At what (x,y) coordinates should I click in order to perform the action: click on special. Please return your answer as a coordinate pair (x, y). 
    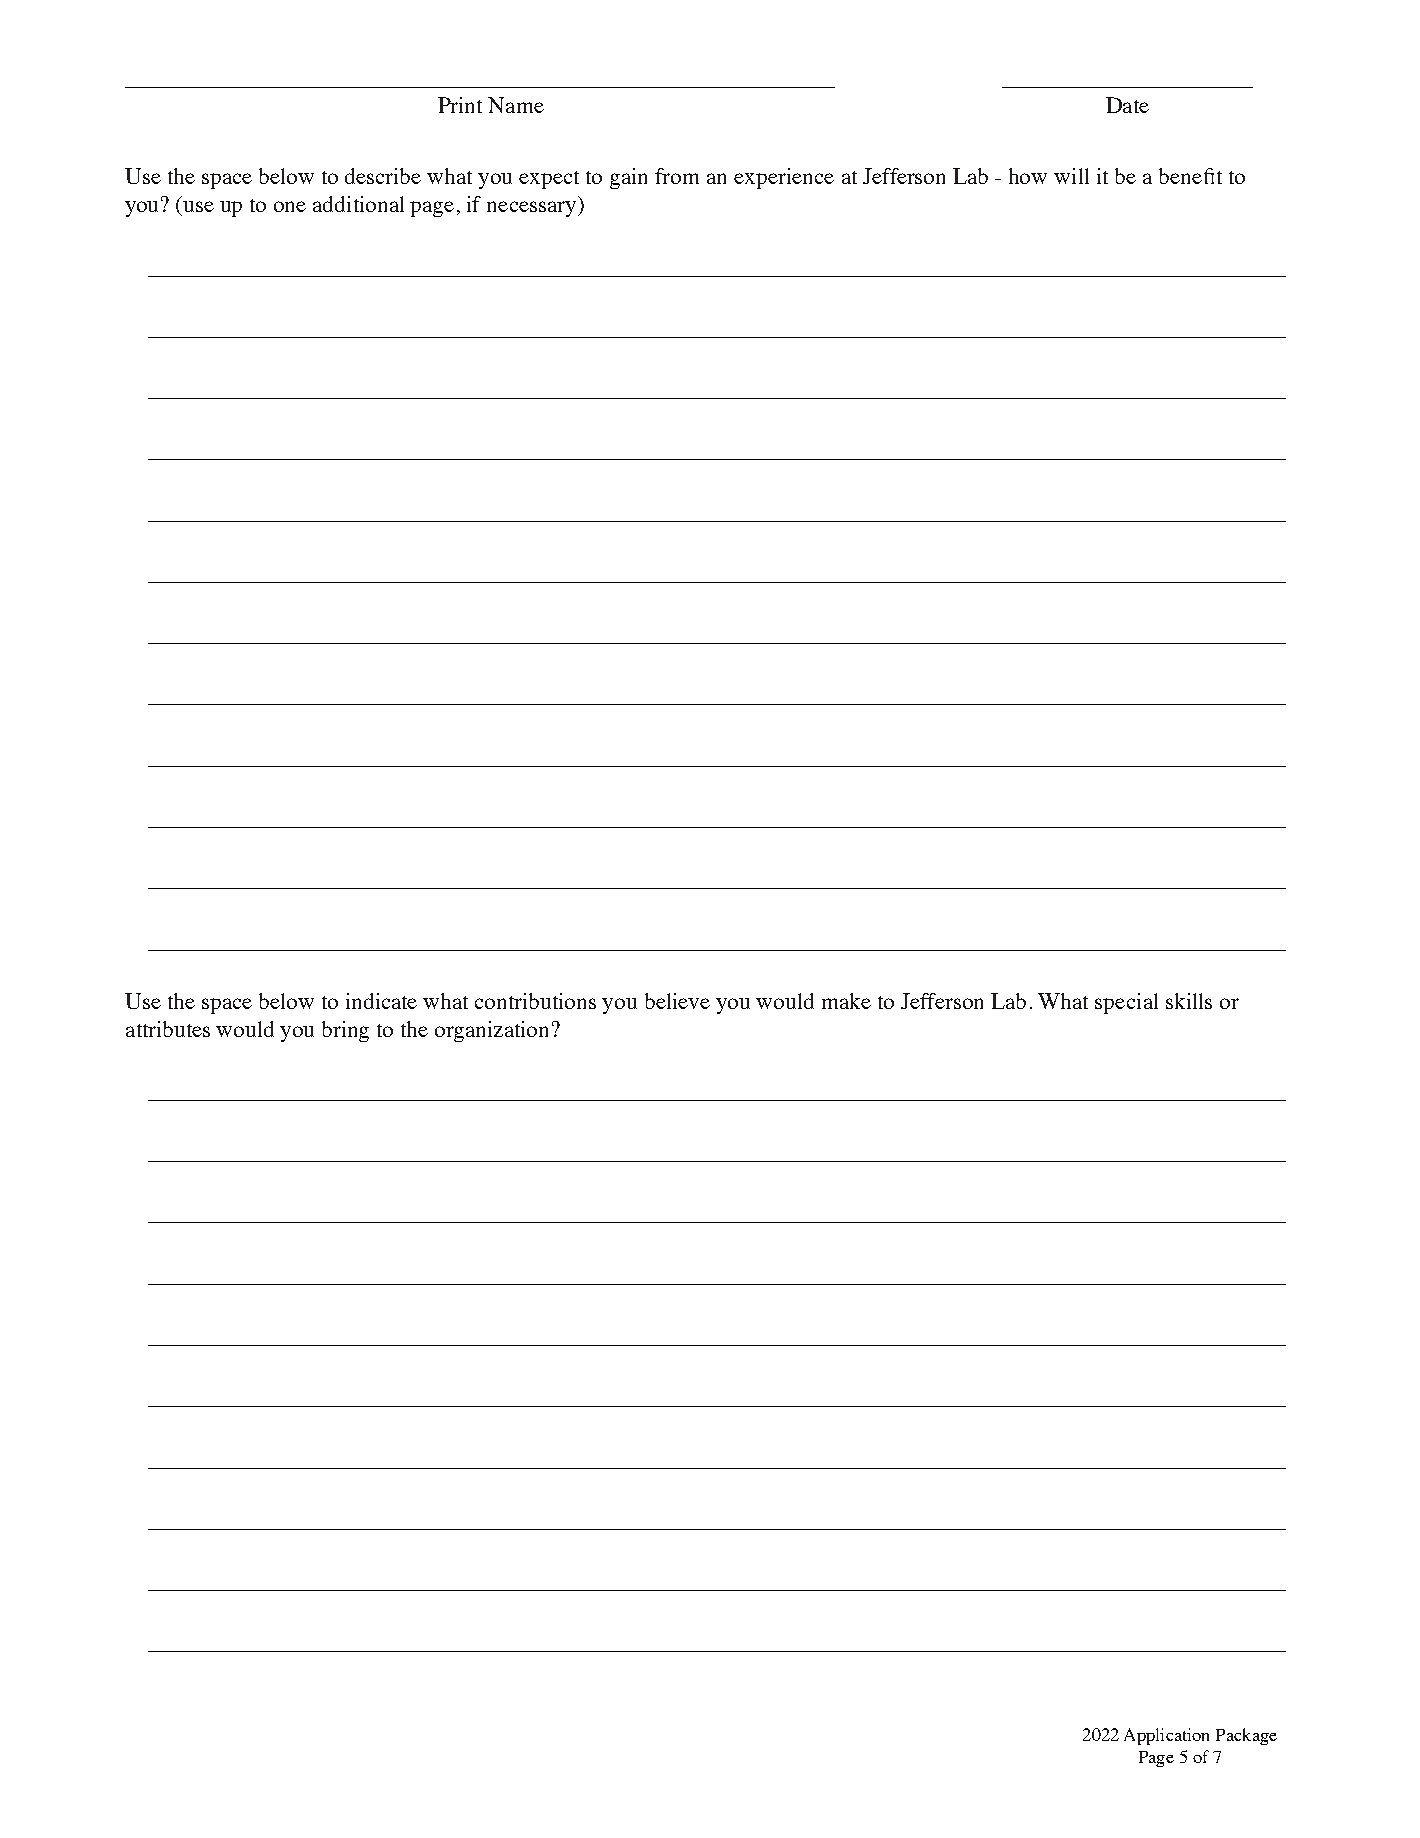
    Looking at the image, I should click on (1126, 1003).
